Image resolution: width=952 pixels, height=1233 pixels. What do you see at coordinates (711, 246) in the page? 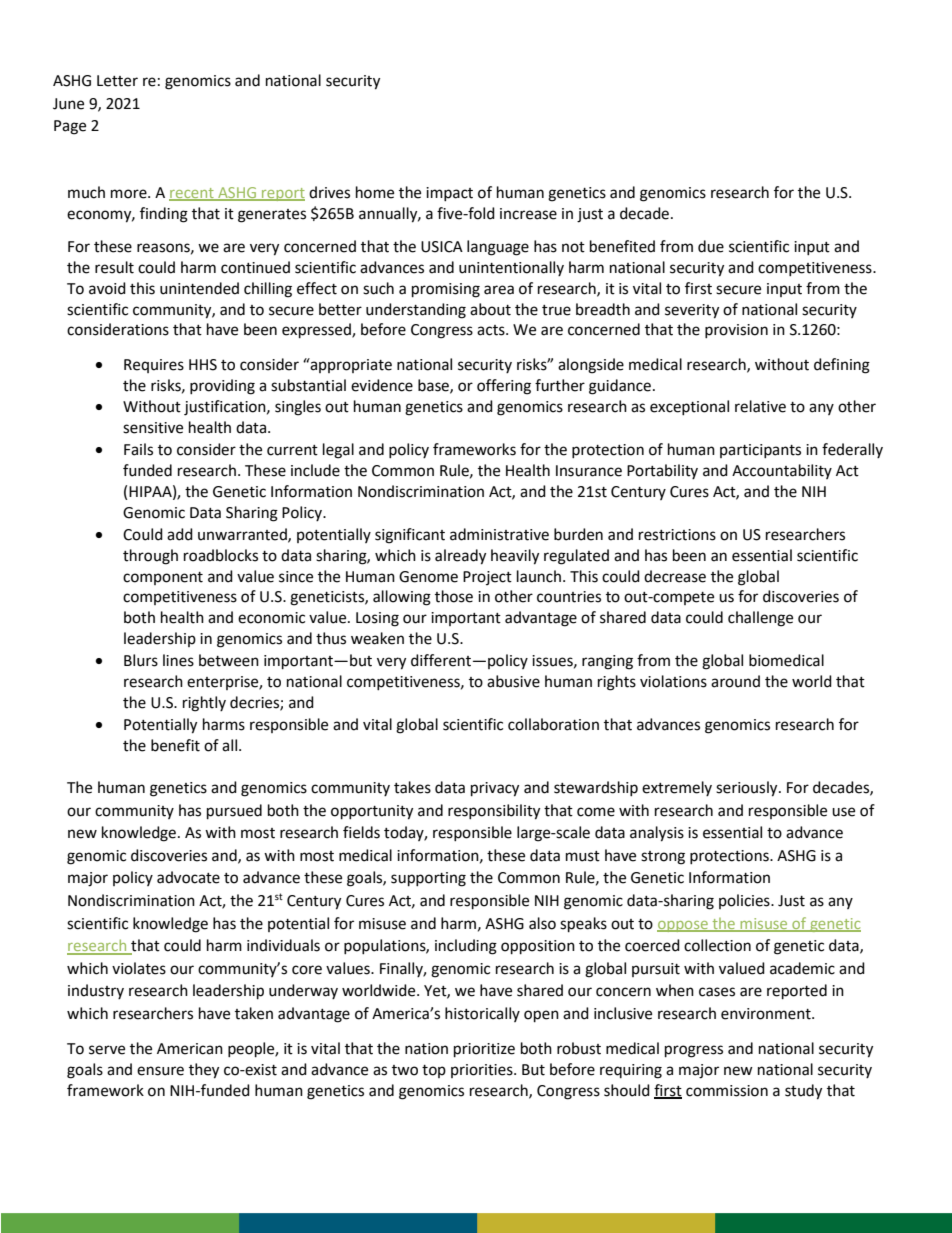
I see `due` at bounding box center [711, 246].
